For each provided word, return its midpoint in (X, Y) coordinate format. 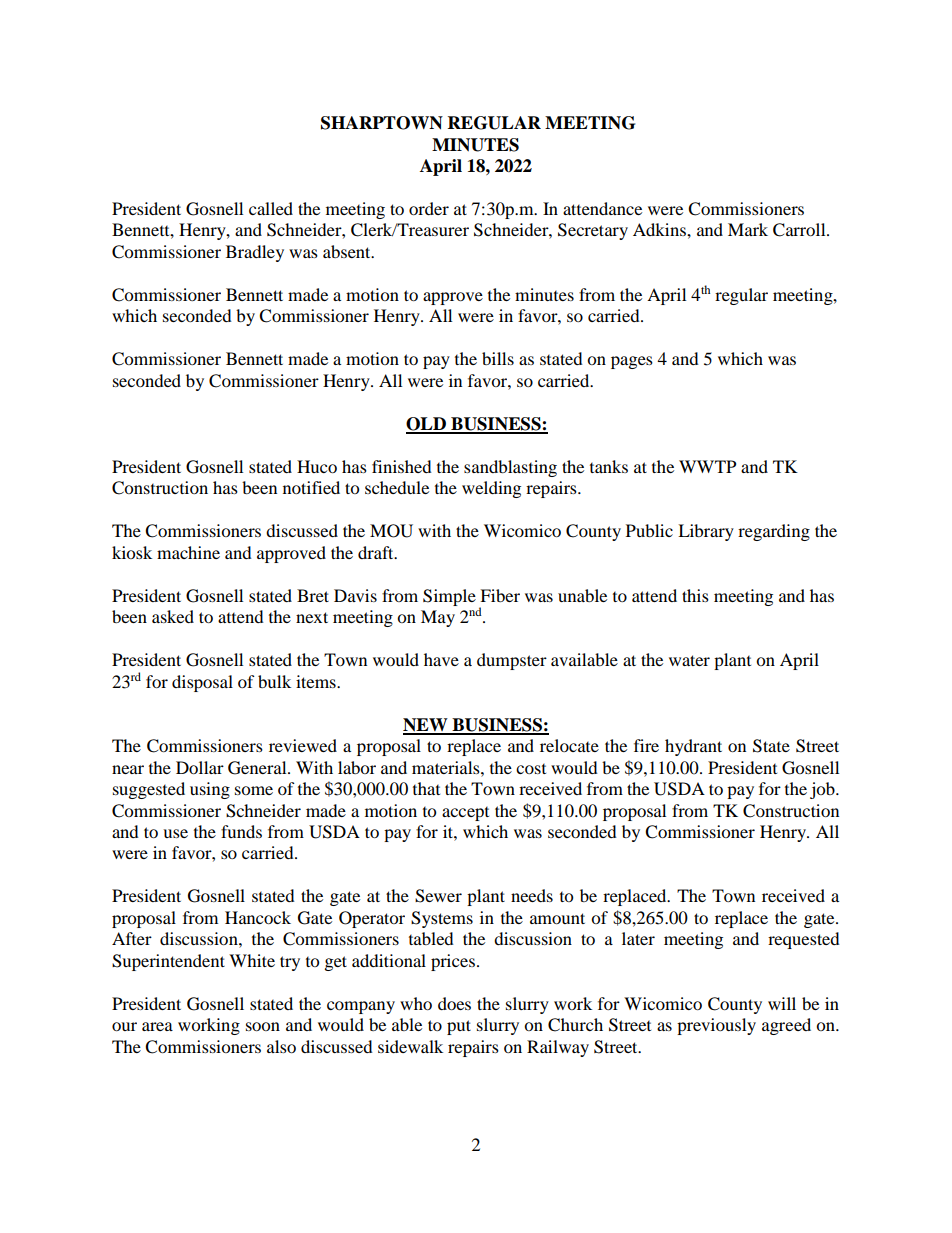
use (175, 833)
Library (706, 532)
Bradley (255, 253)
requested (804, 940)
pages (632, 362)
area (157, 1026)
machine (188, 552)
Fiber (500, 595)
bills (498, 358)
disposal (202, 683)
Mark (748, 229)
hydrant (693, 747)
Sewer (438, 896)
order (429, 208)
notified (311, 487)
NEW (426, 726)
